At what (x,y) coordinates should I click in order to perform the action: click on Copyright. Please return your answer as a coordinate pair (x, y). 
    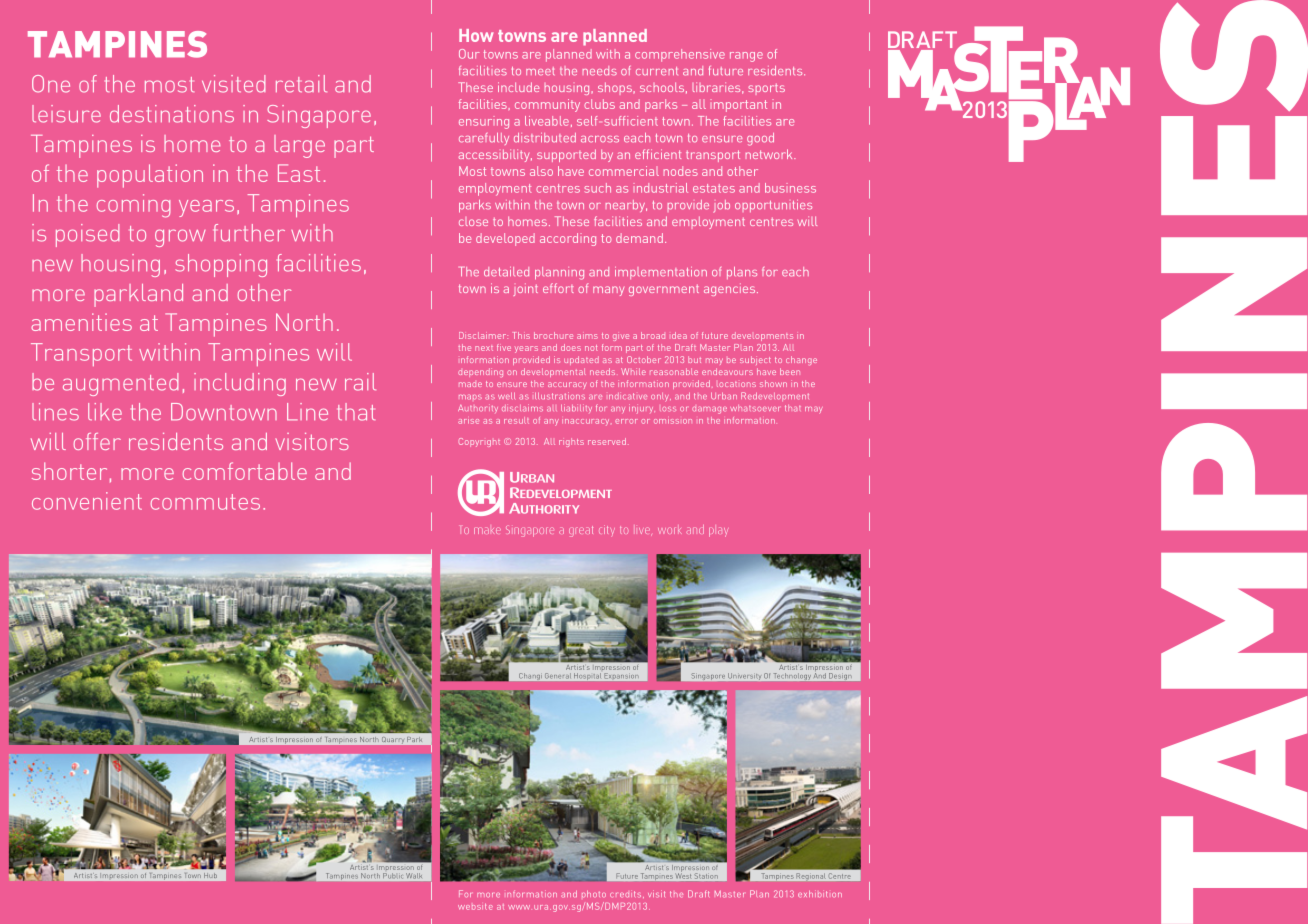
    Looking at the image, I should click on (479, 442).
